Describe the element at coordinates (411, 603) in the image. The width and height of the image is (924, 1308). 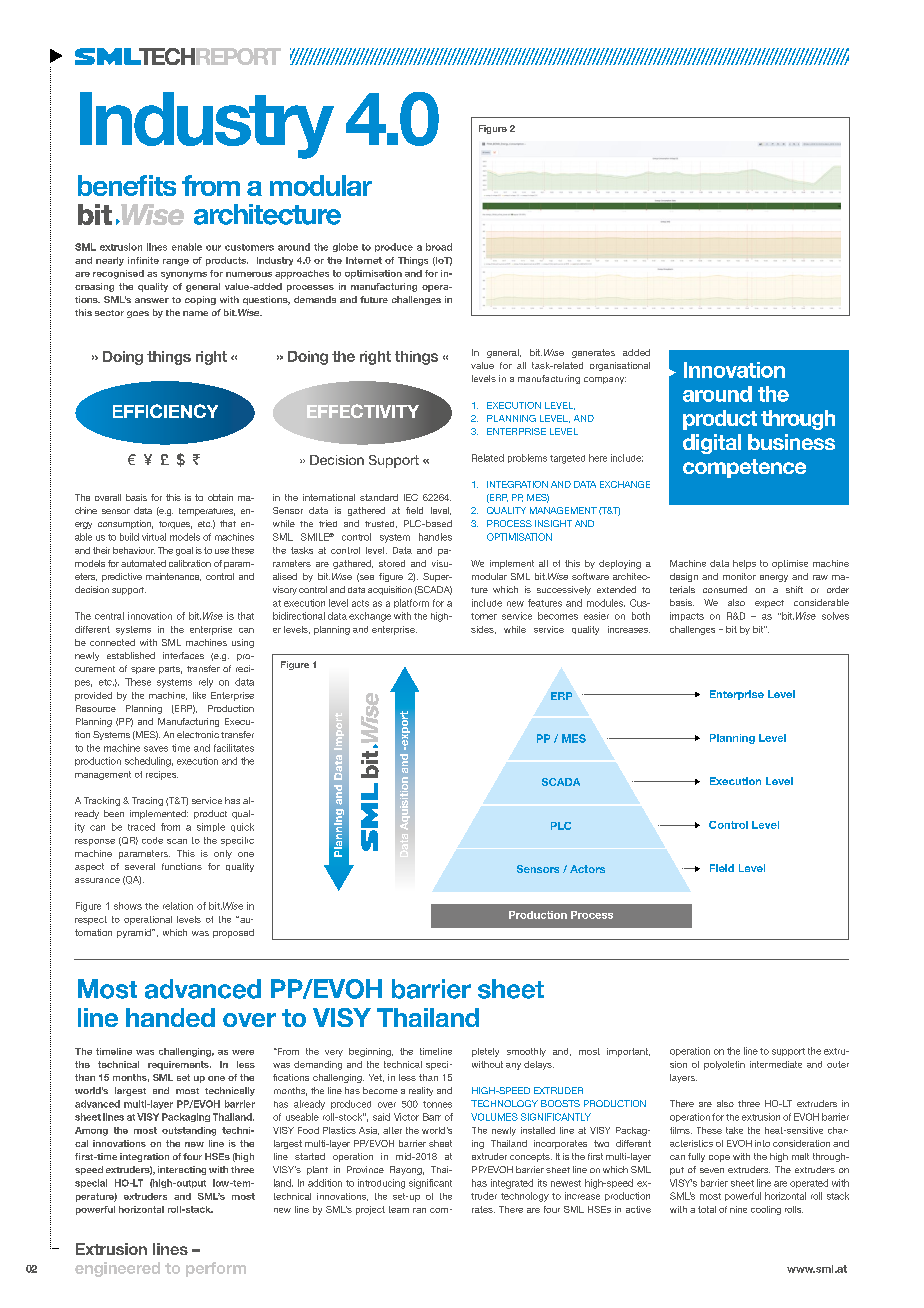
I see `platform` at that location.
